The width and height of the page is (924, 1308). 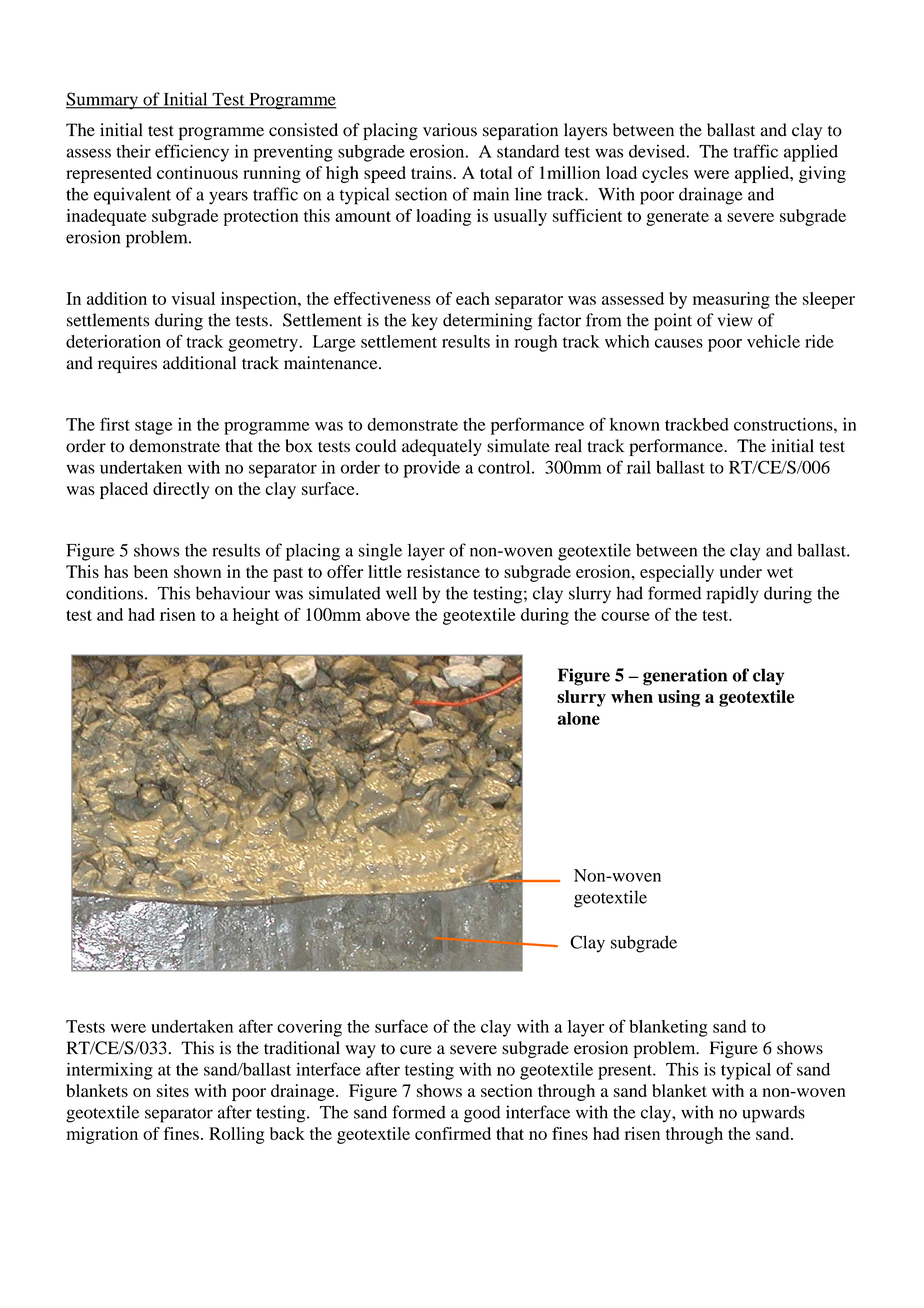 I want to click on view, so click(x=735, y=320).
